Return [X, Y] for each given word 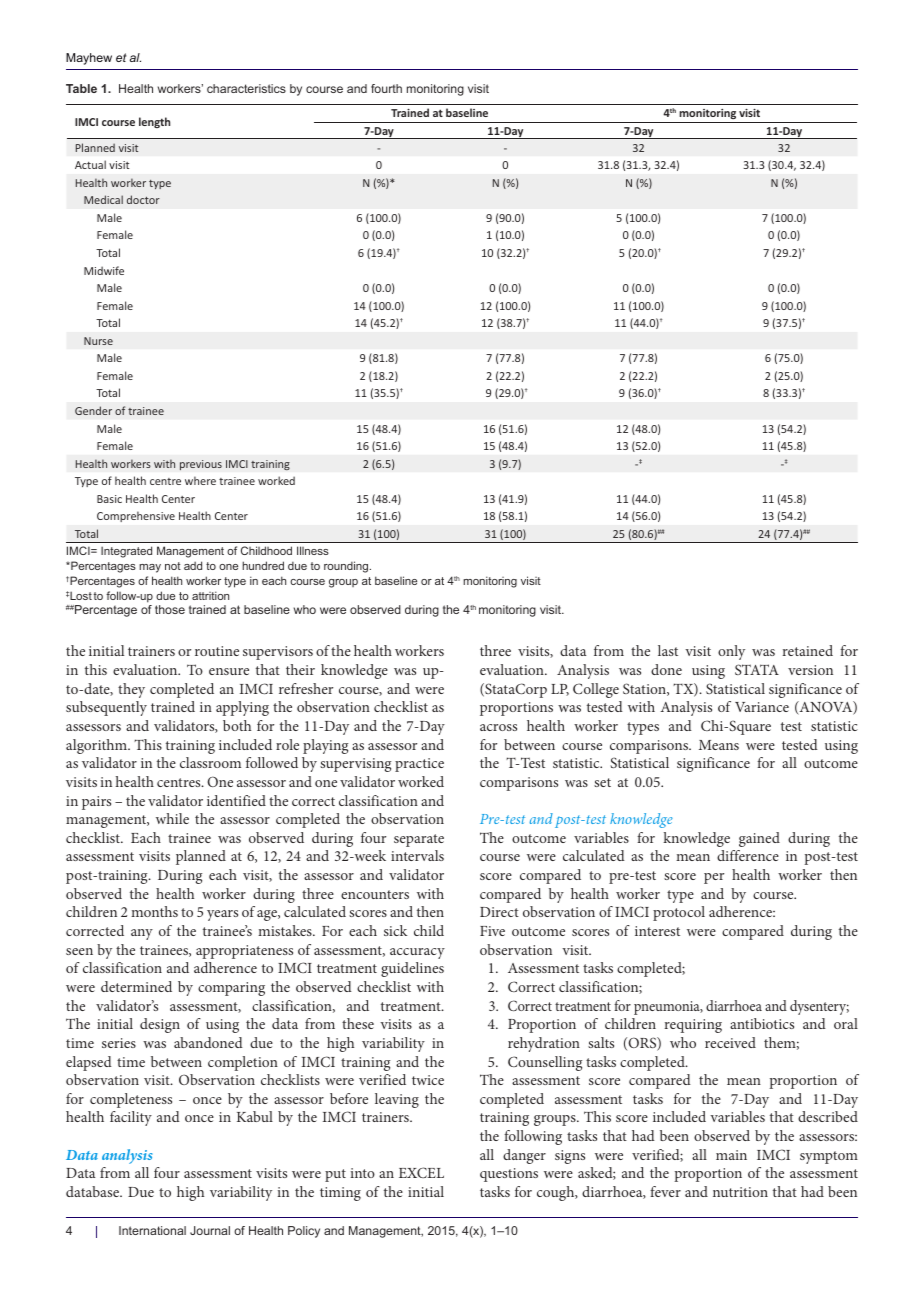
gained [759, 839]
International [152, 1230]
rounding [347, 567]
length [154, 122]
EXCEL [421, 1172]
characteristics [246, 88]
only [731, 652]
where [200, 480]
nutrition [740, 1192]
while [172, 818]
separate [419, 840]
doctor [143, 199]
